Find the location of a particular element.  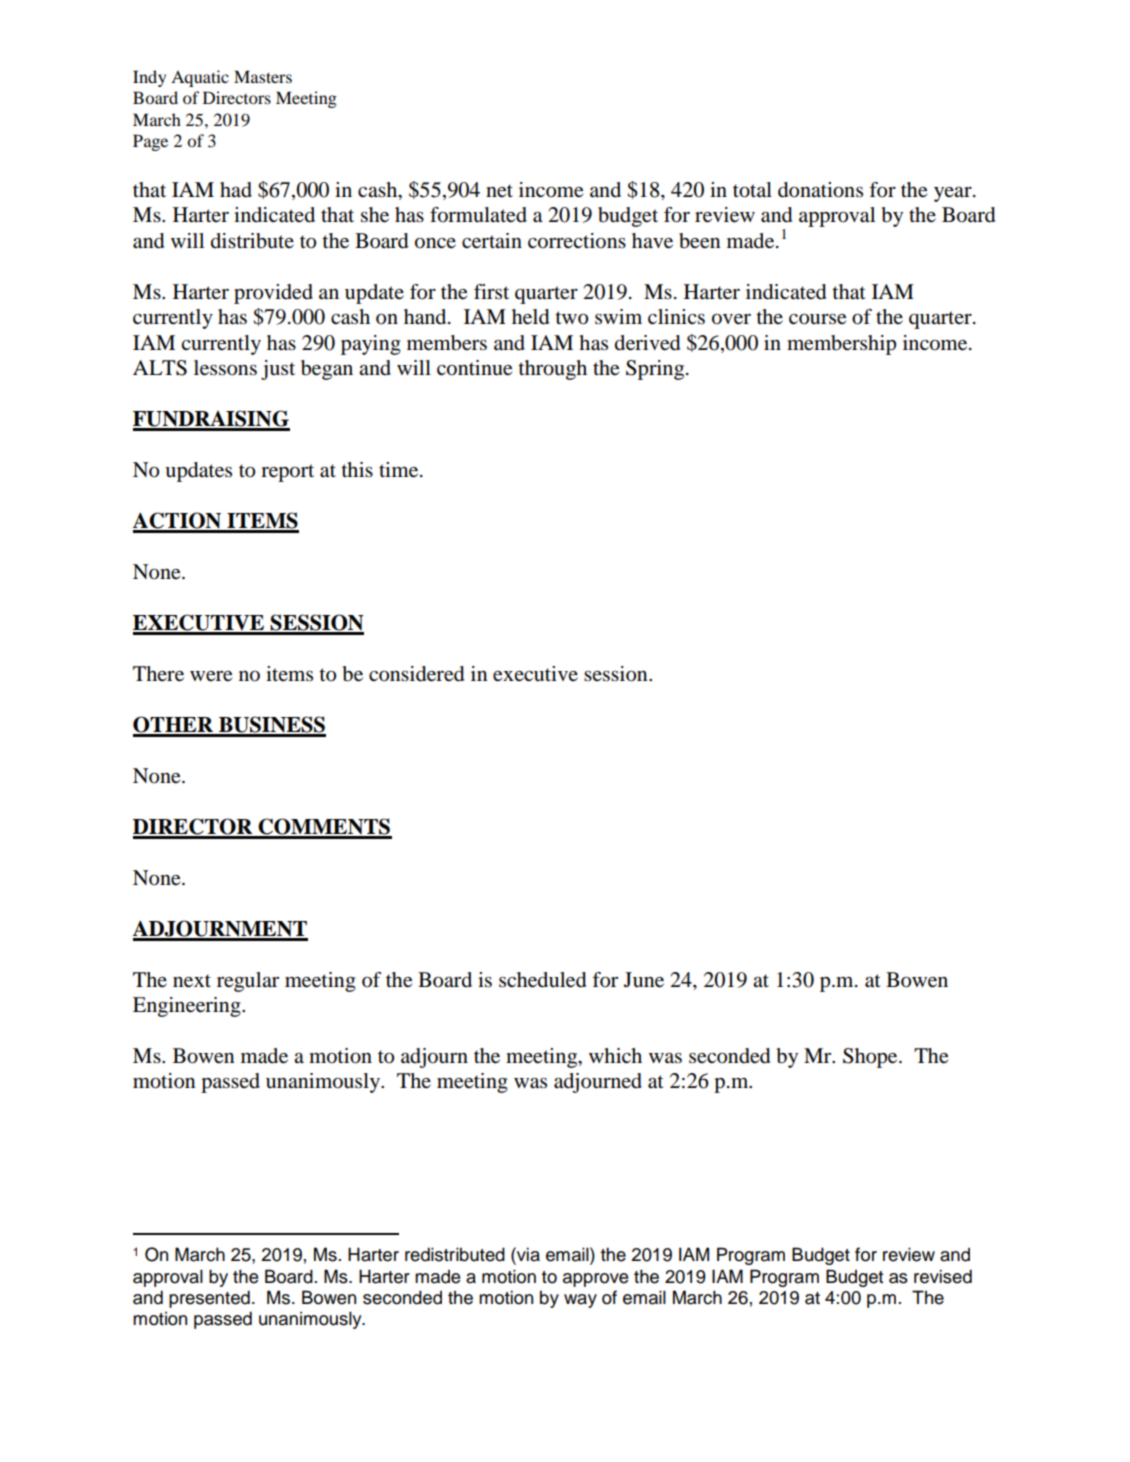

presented is located at coordinates (209, 1299).
